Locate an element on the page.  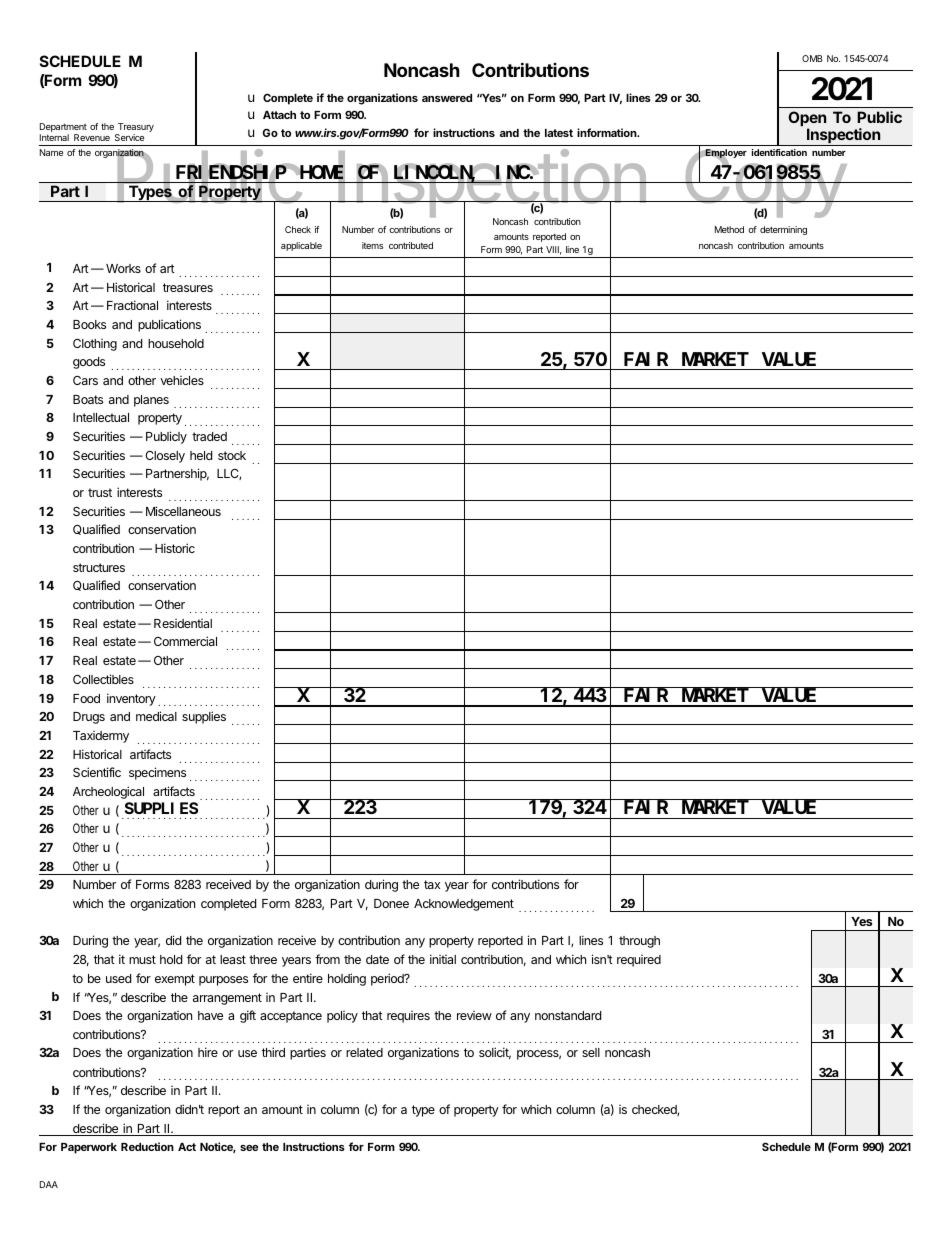
Open is located at coordinates (807, 120).
